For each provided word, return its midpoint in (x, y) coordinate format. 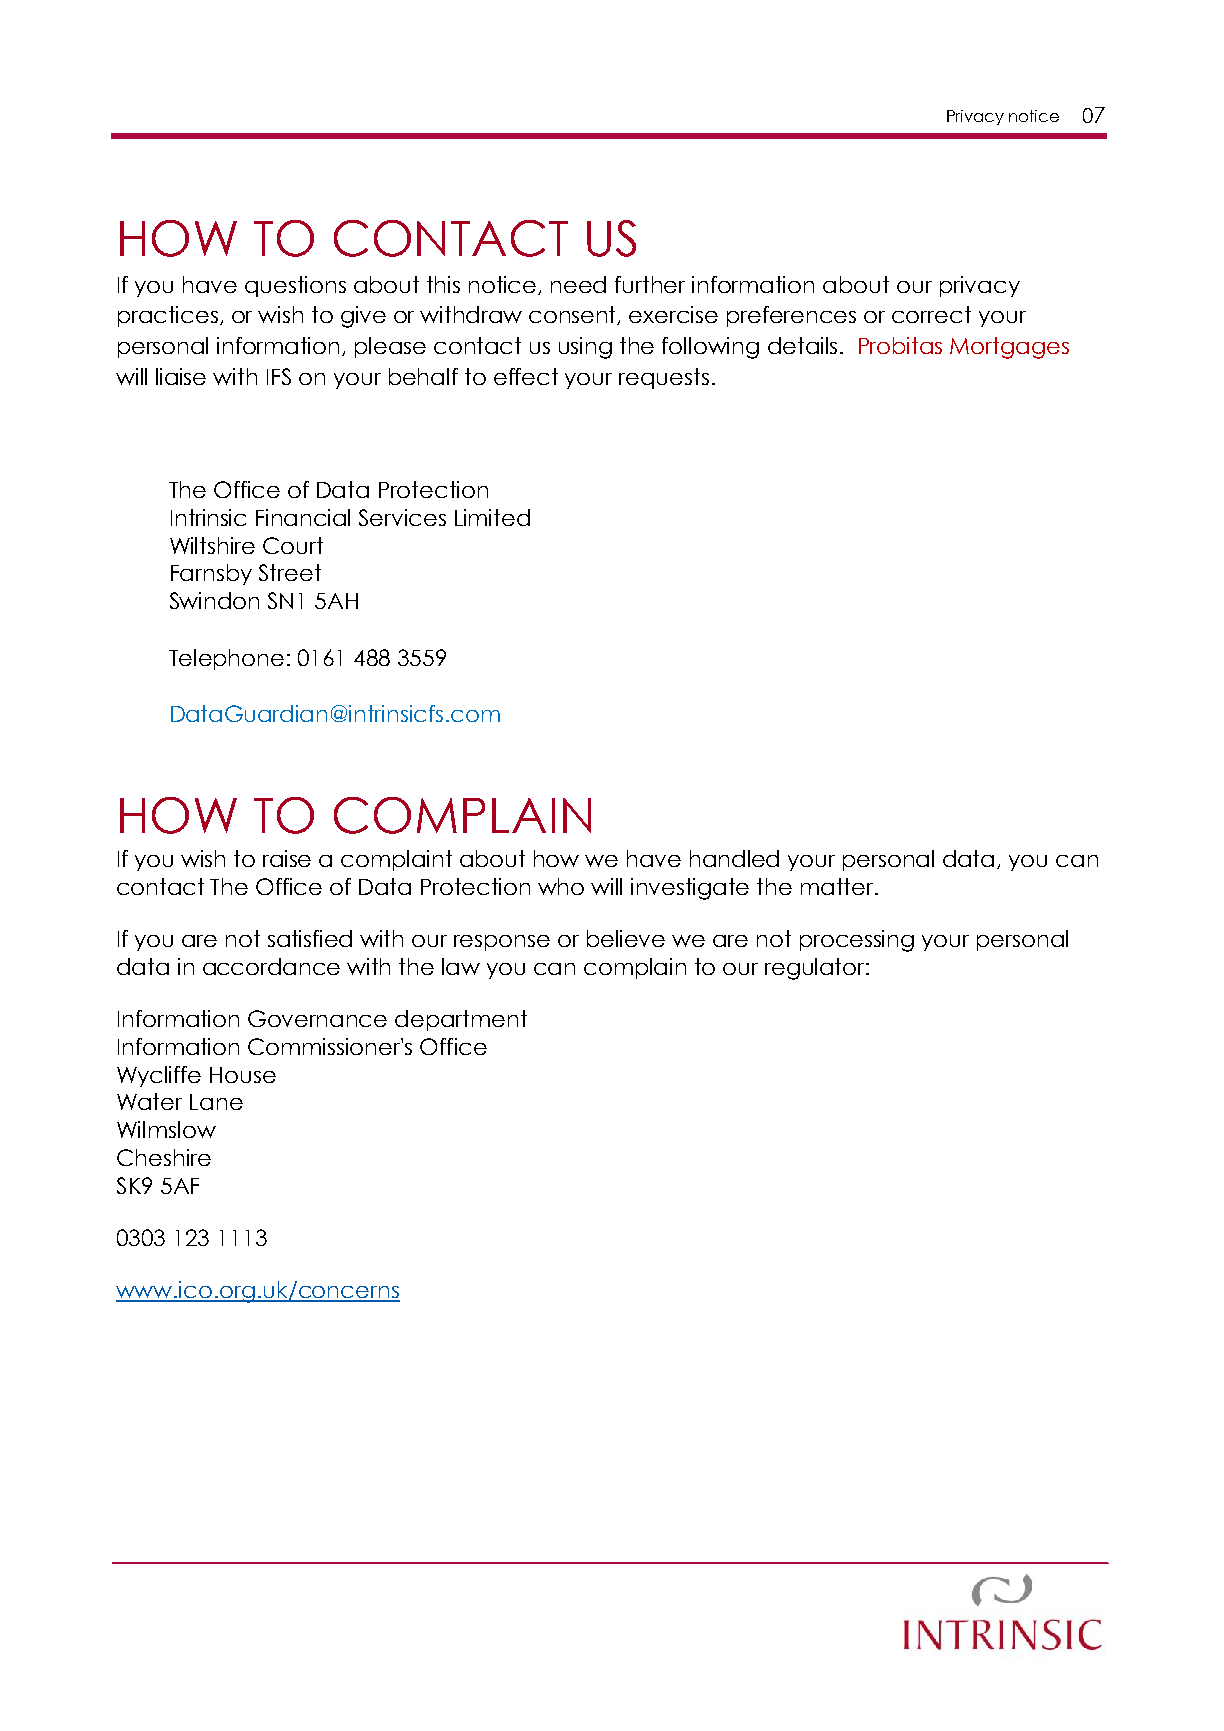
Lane (216, 1102)
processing (857, 941)
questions (295, 286)
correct (931, 314)
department (461, 1020)
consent (574, 315)
